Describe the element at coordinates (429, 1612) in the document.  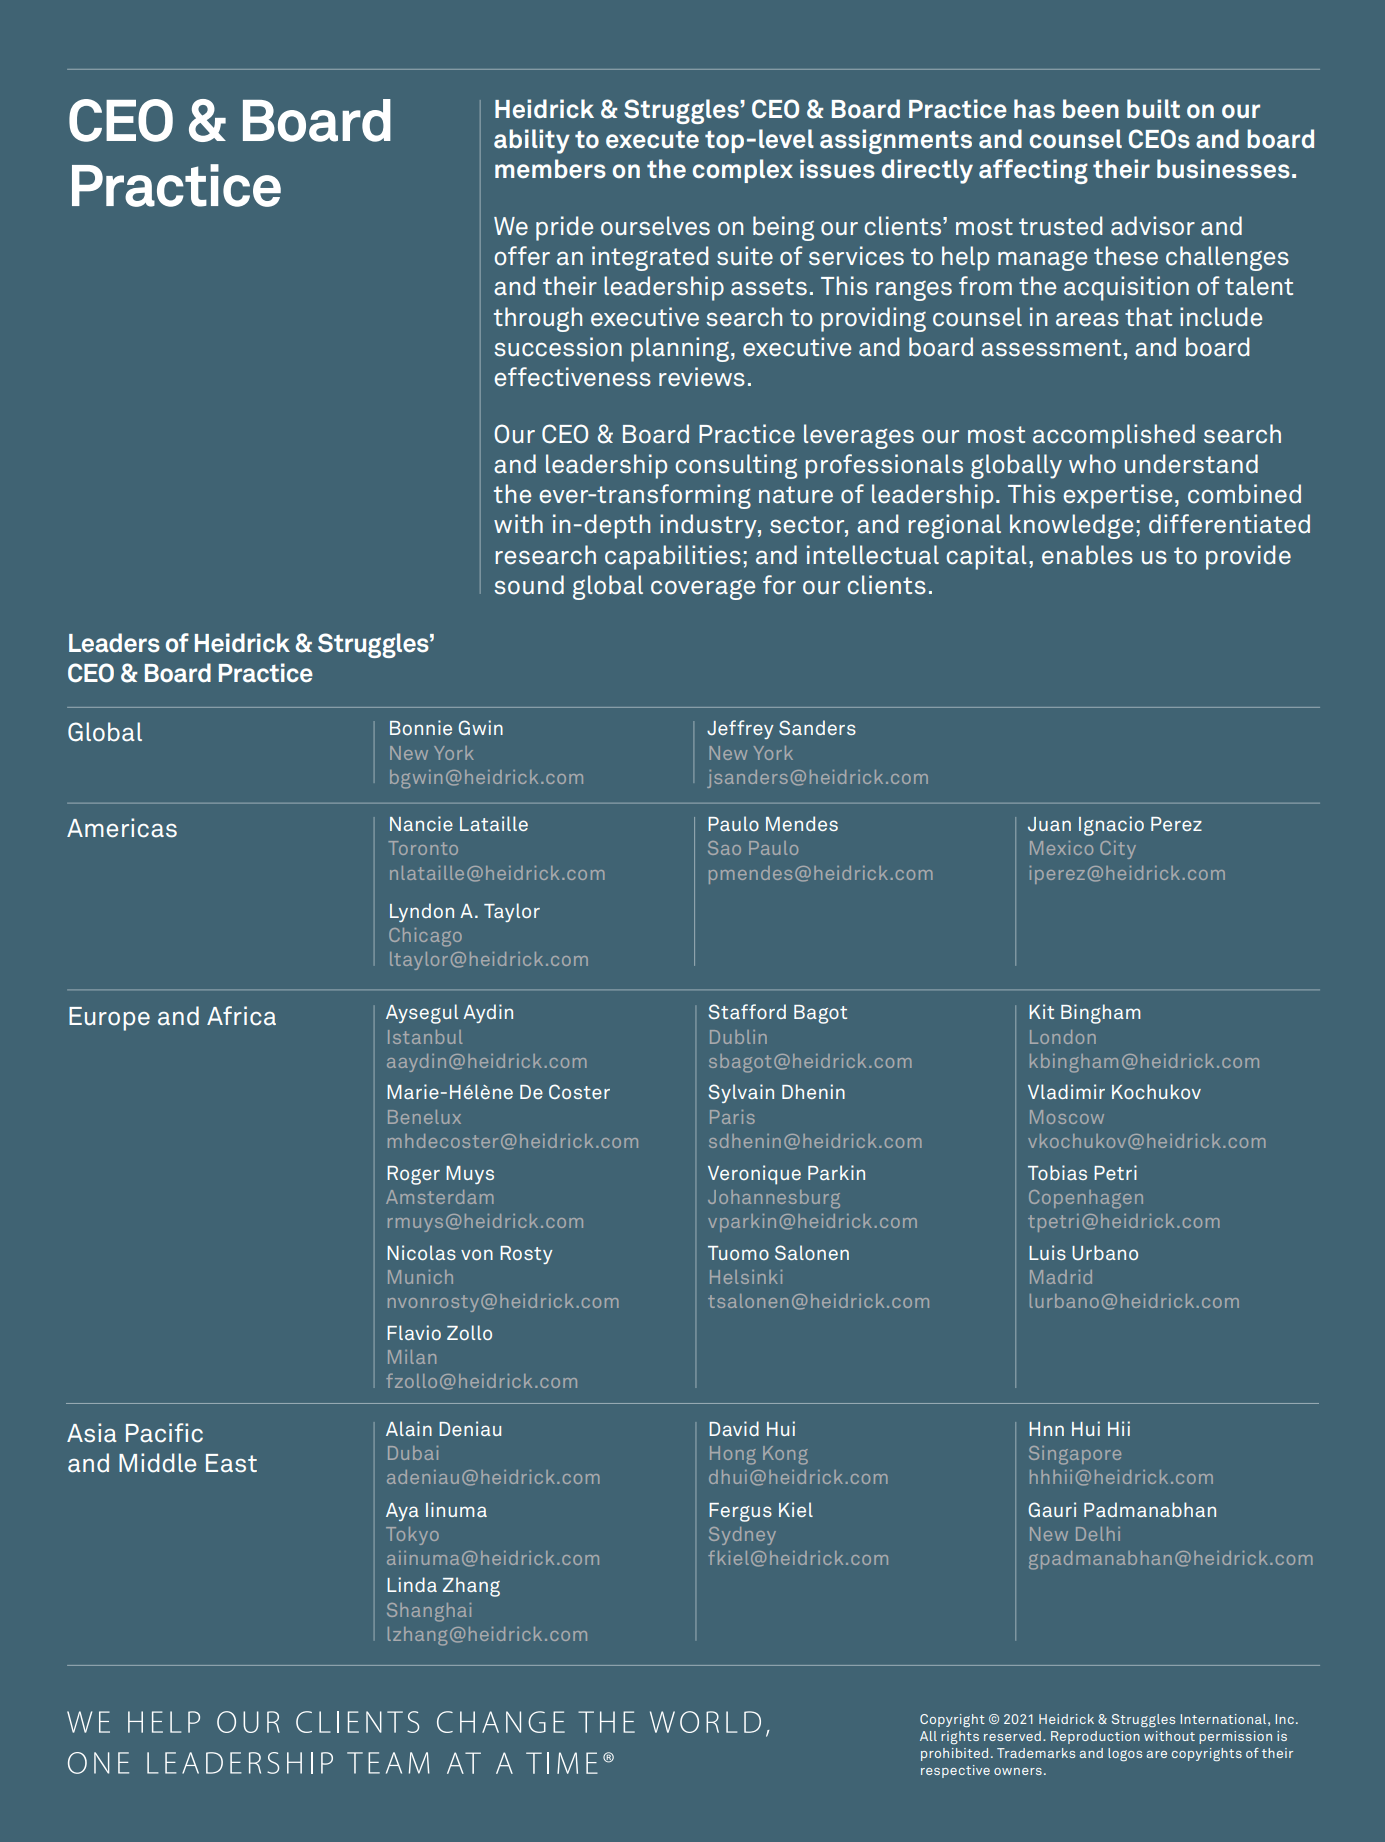
I see `Shanghai` at that location.
